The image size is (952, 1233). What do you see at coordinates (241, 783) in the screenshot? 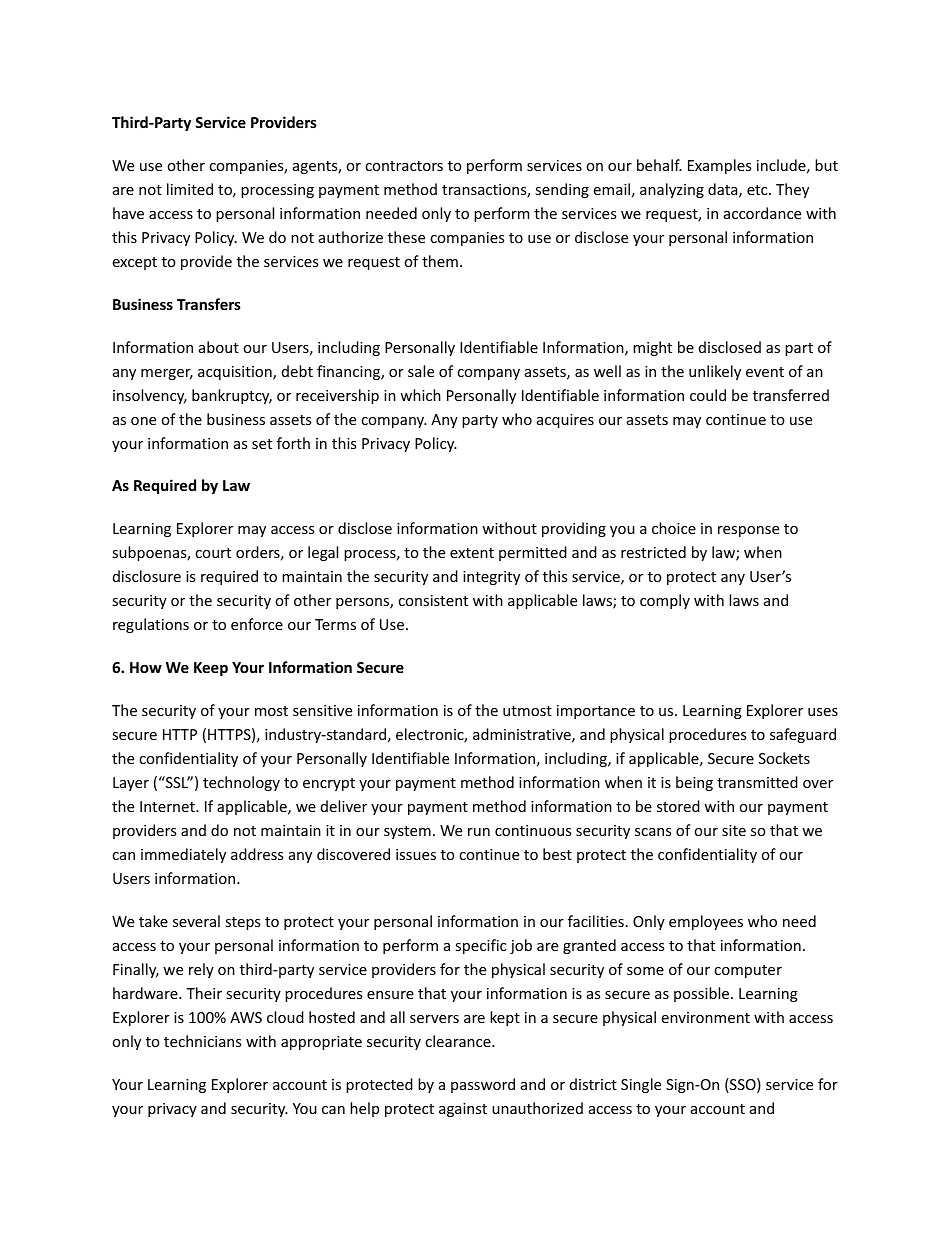
I see `technology` at bounding box center [241, 783].
